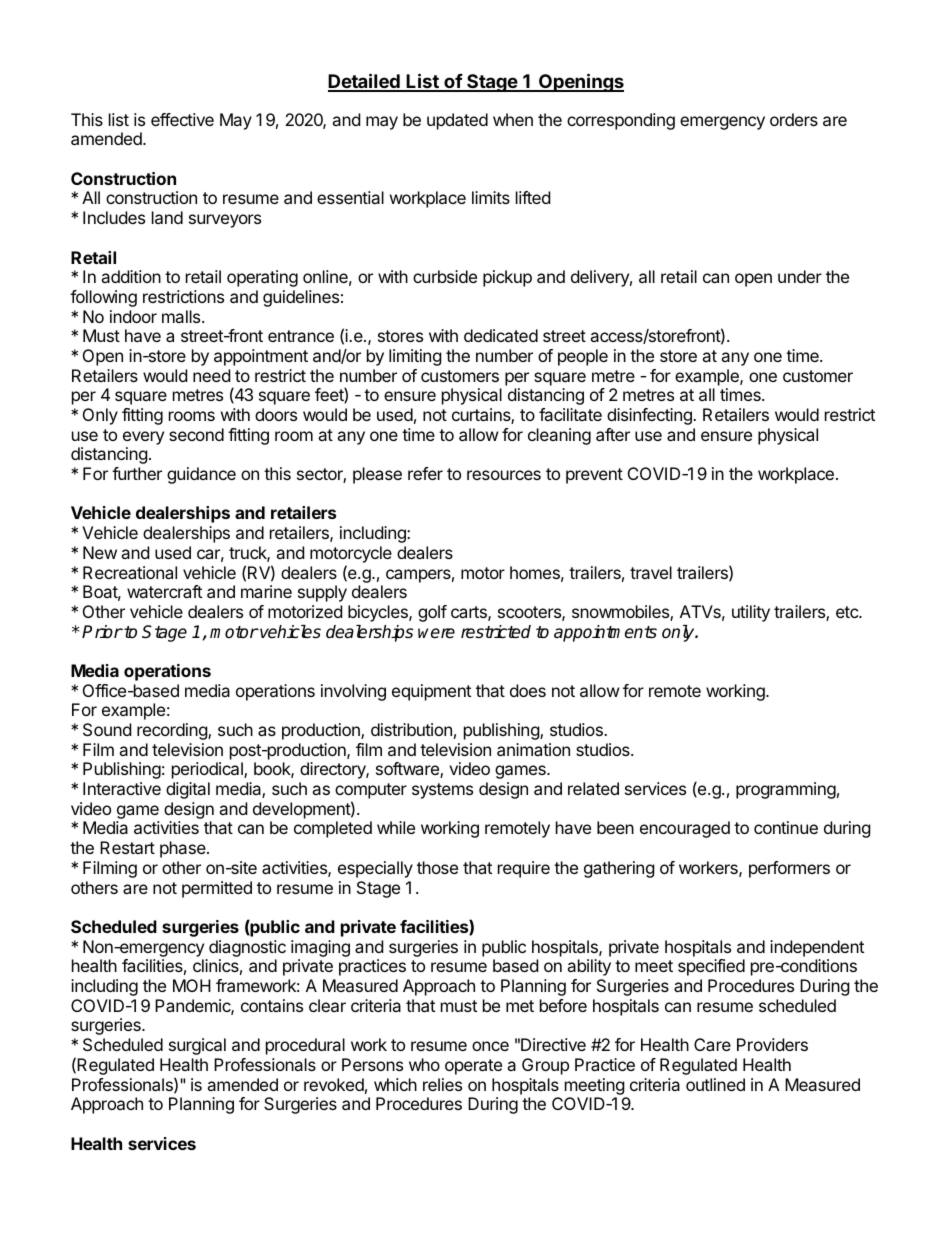 This page has height=1233, width=952. I want to click on updated, so click(457, 121).
